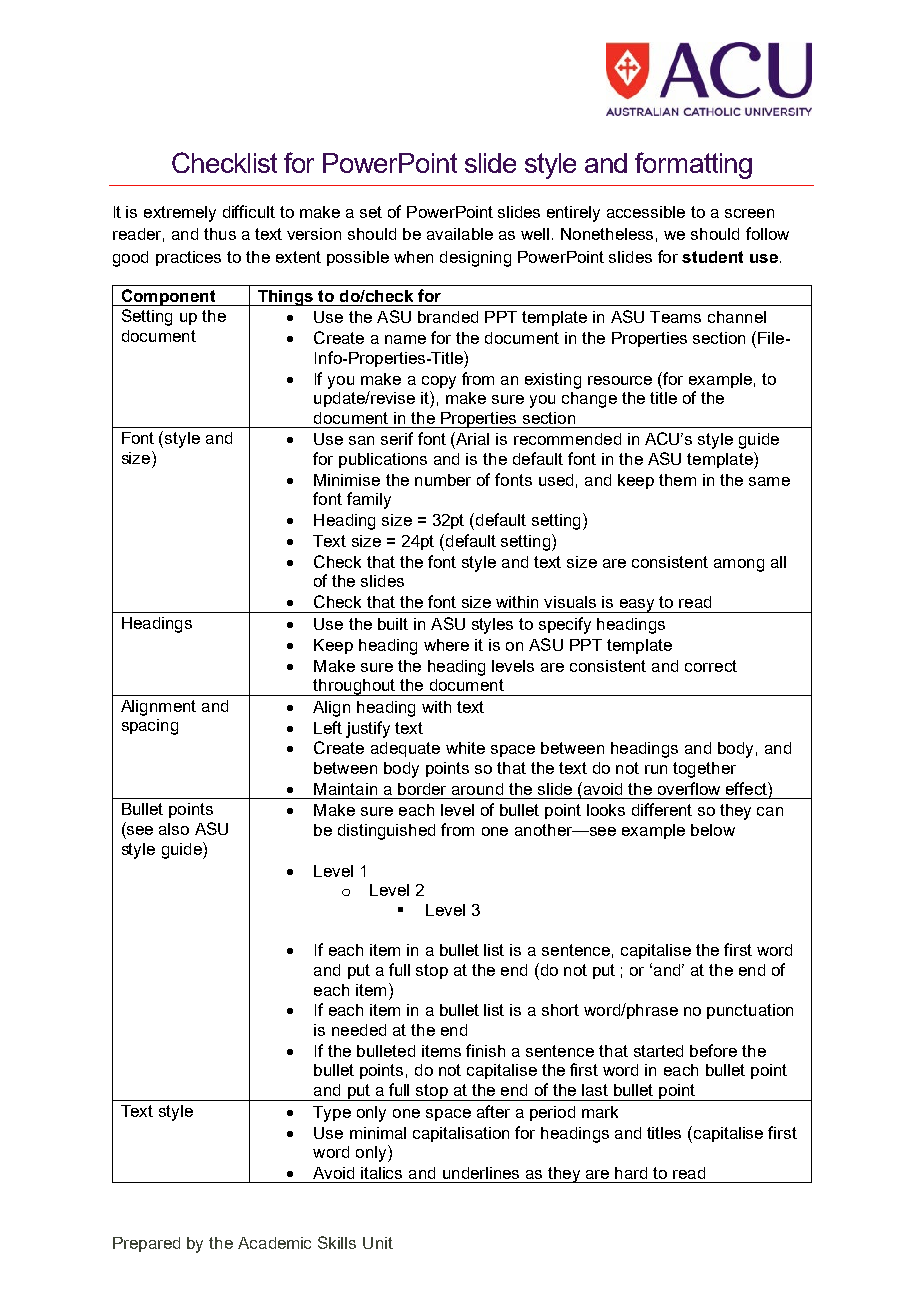 Image resolution: width=924 pixels, height=1308 pixels. What do you see at coordinates (693, 165) in the image?
I see `formatting` at bounding box center [693, 165].
